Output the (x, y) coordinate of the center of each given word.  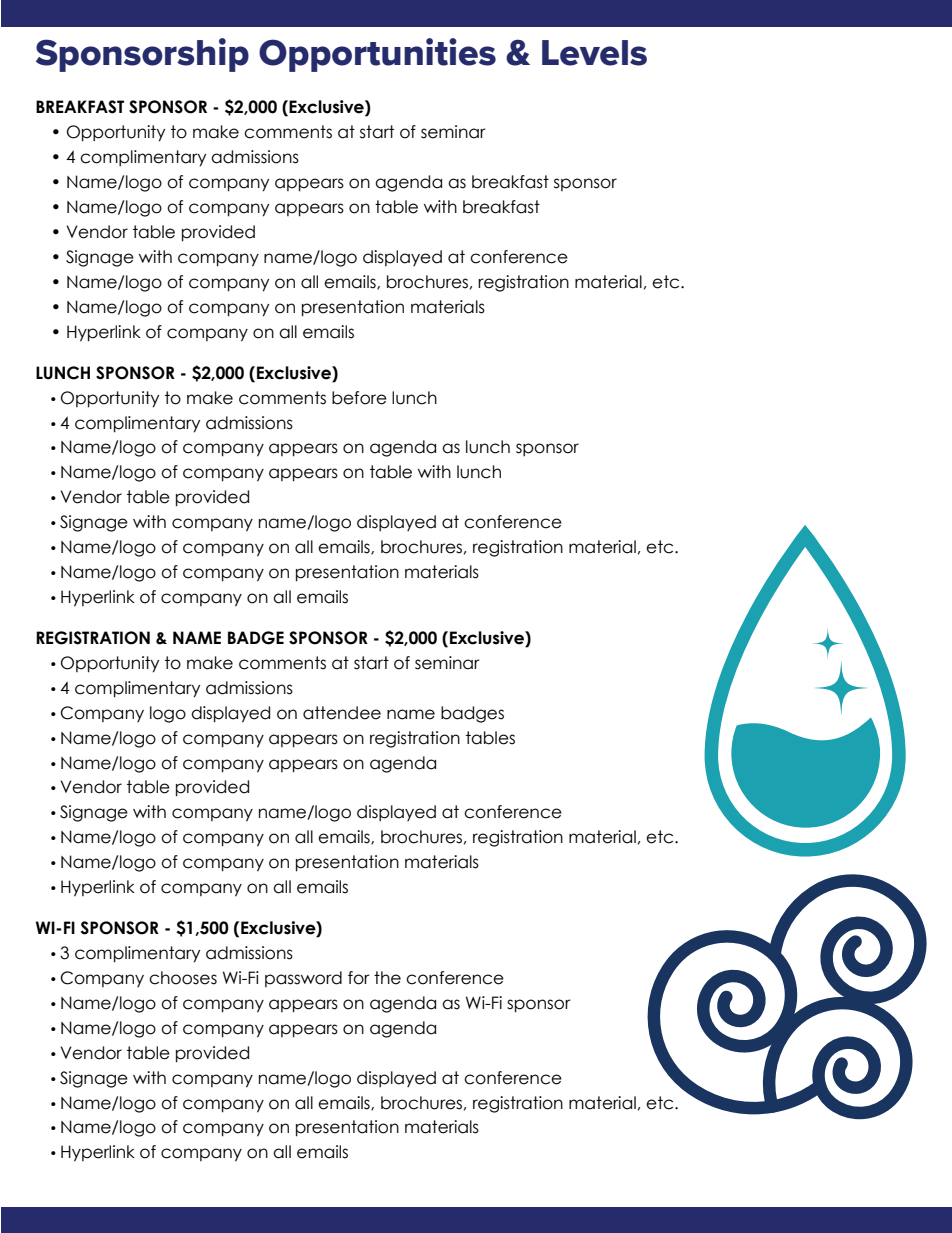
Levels (594, 53)
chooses (183, 978)
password (303, 979)
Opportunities (377, 55)
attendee (342, 713)
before (359, 398)
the (387, 978)
